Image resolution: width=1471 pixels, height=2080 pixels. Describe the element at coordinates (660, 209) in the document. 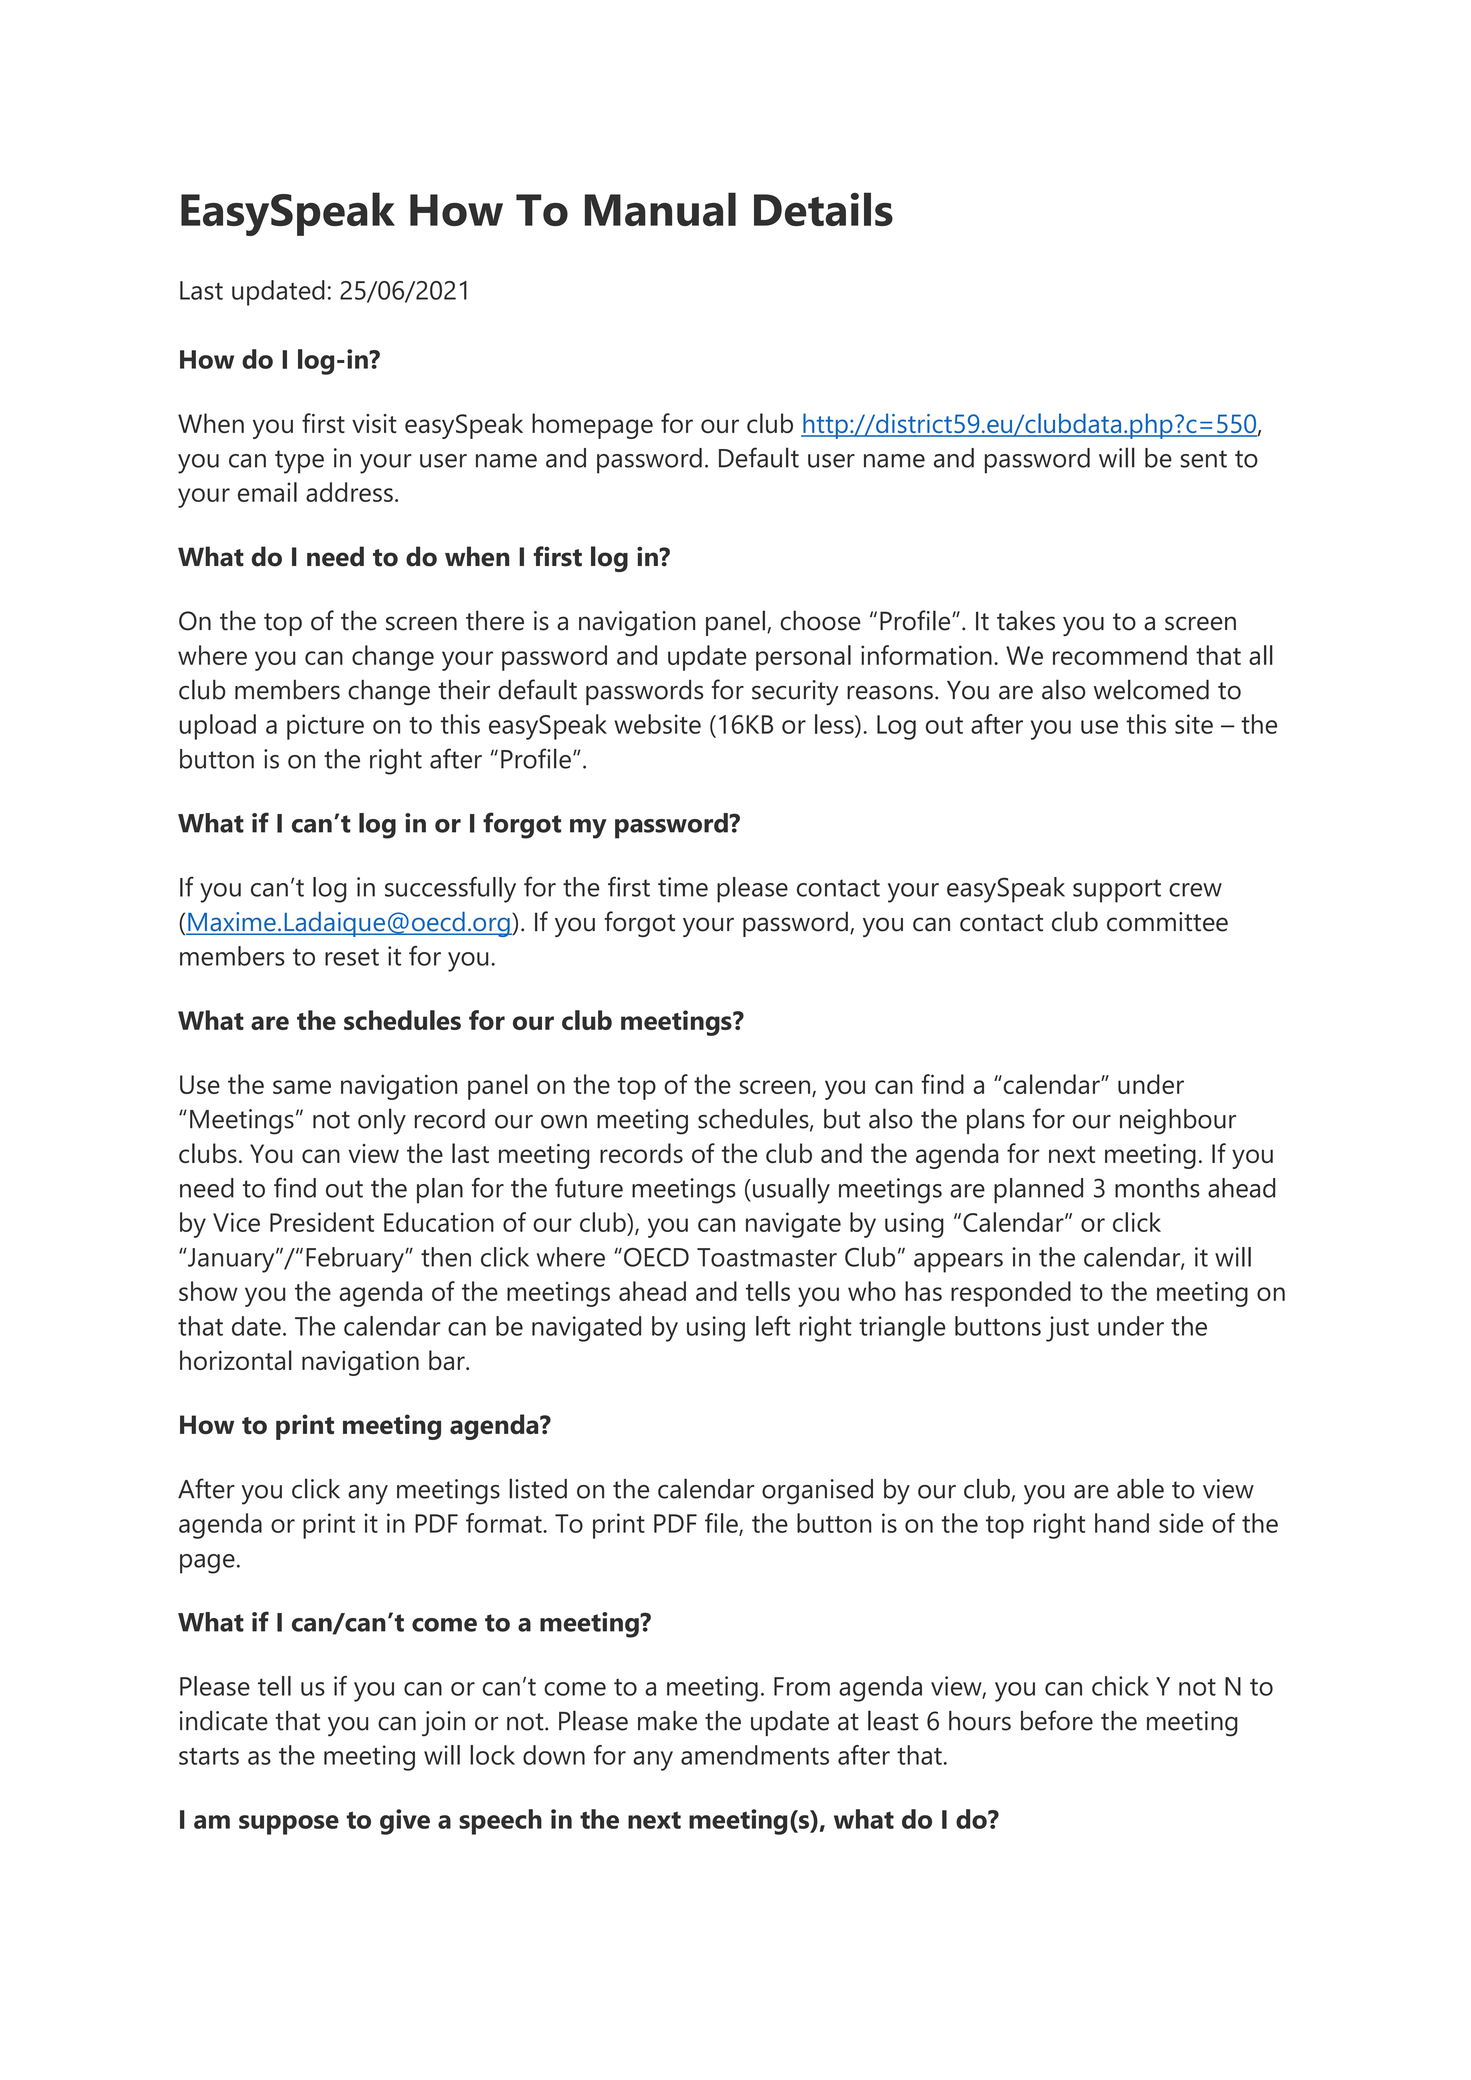

I see `Manual` at that location.
